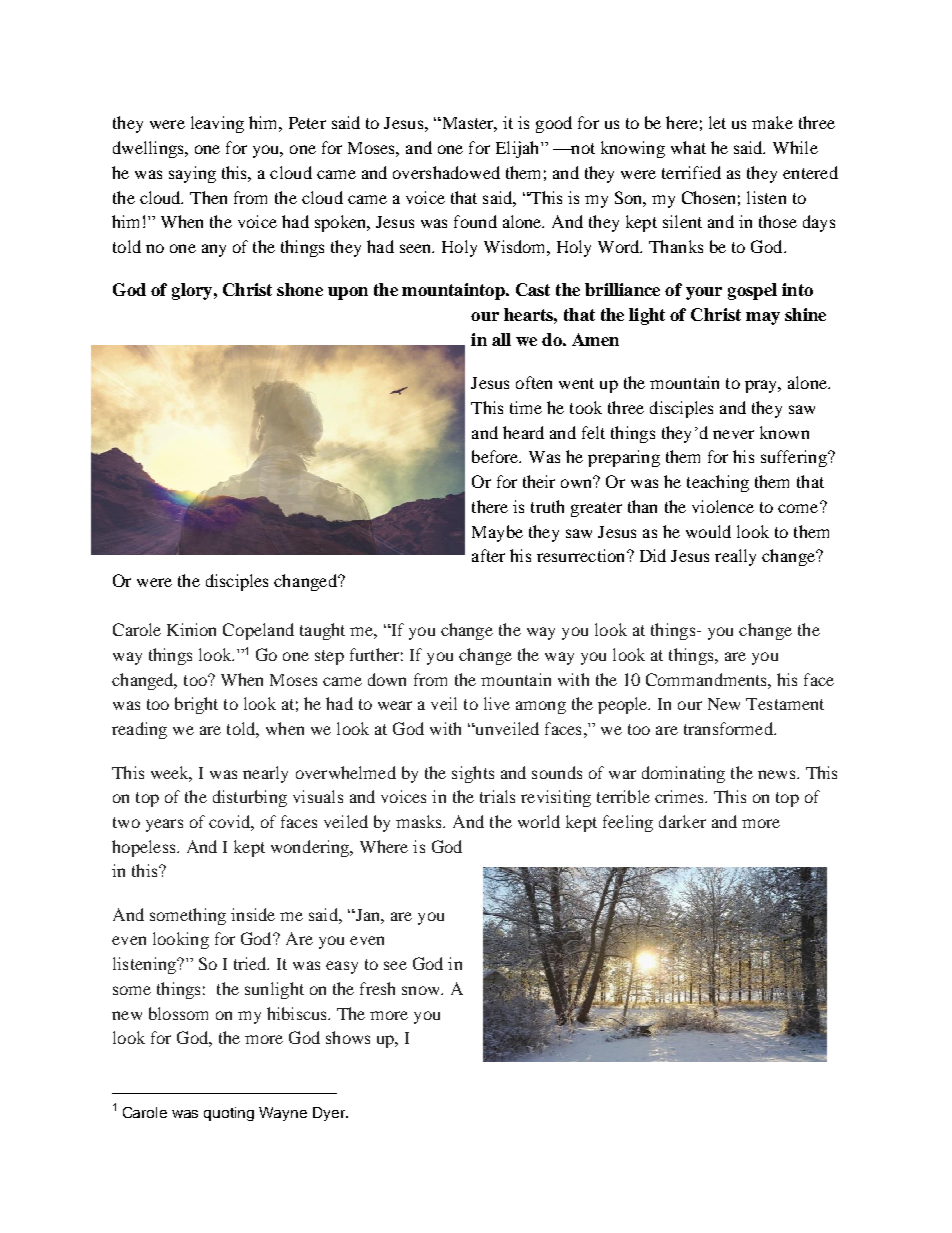 The image size is (952, 1233). I want to click on after, so click(488, 555).
